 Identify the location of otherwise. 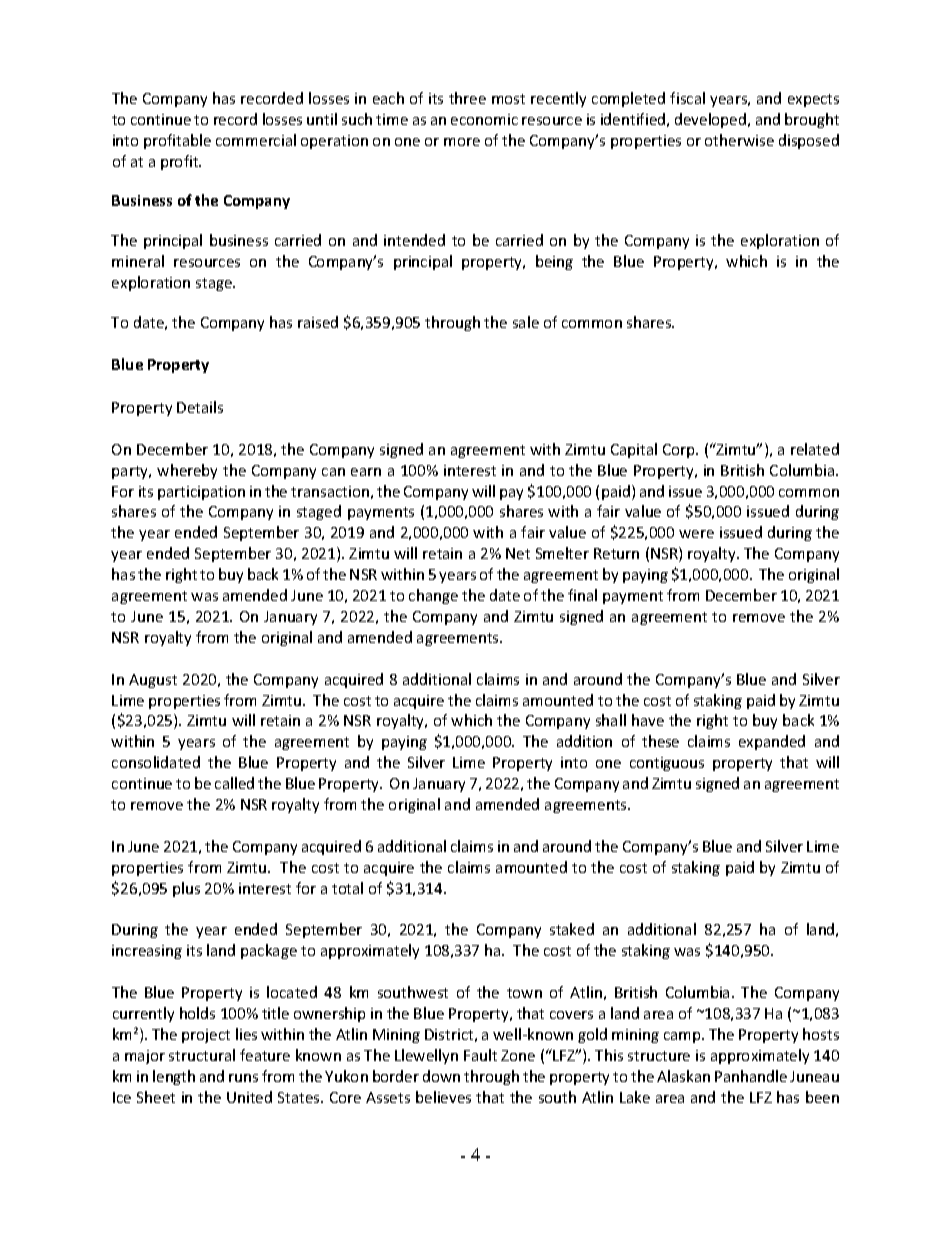
(739, 140).
